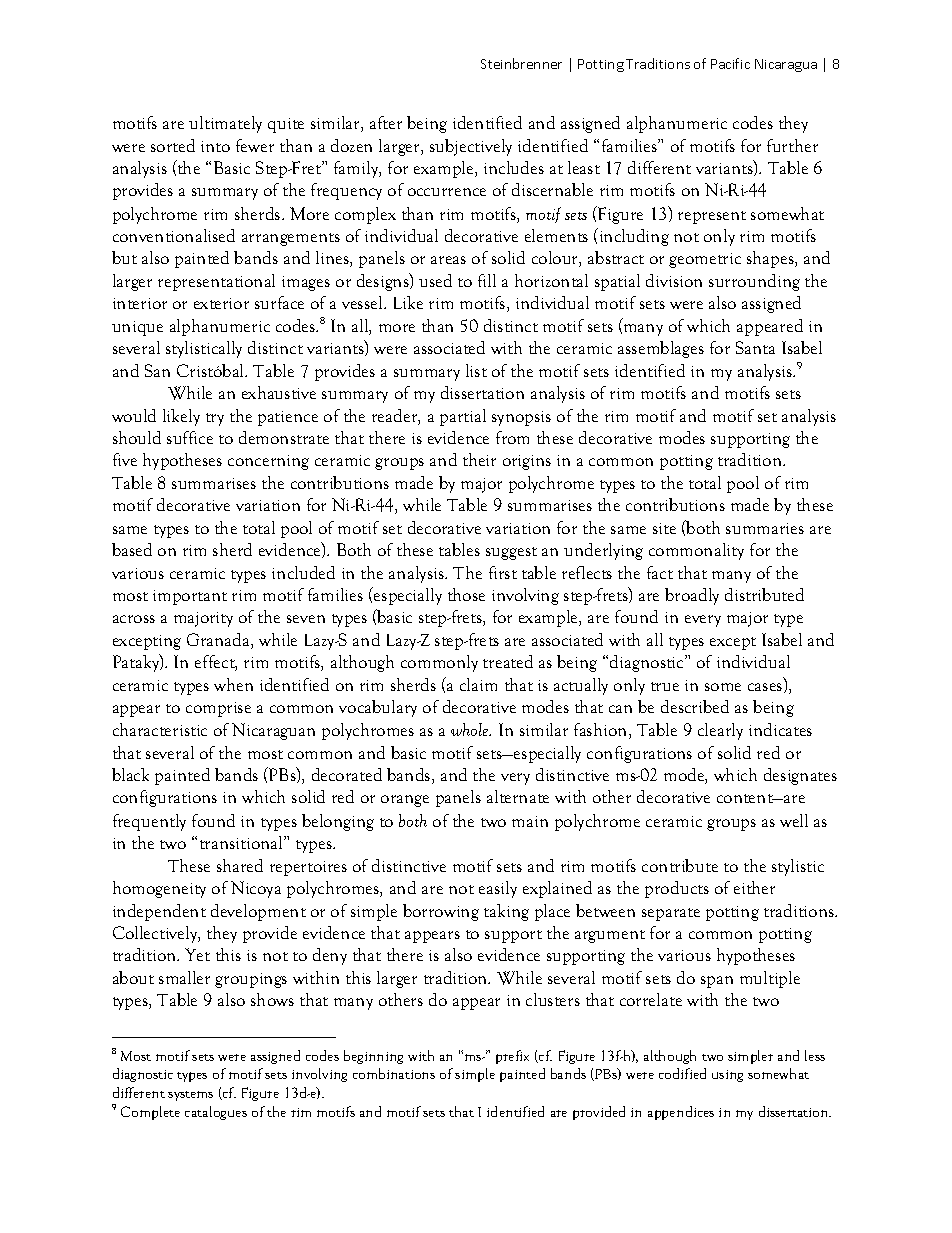 The height and width of the document is (1233, 952). What do you see at coordinates (160, 729) in the document?
I see `characteristic` at bounding box center [160, 729].
